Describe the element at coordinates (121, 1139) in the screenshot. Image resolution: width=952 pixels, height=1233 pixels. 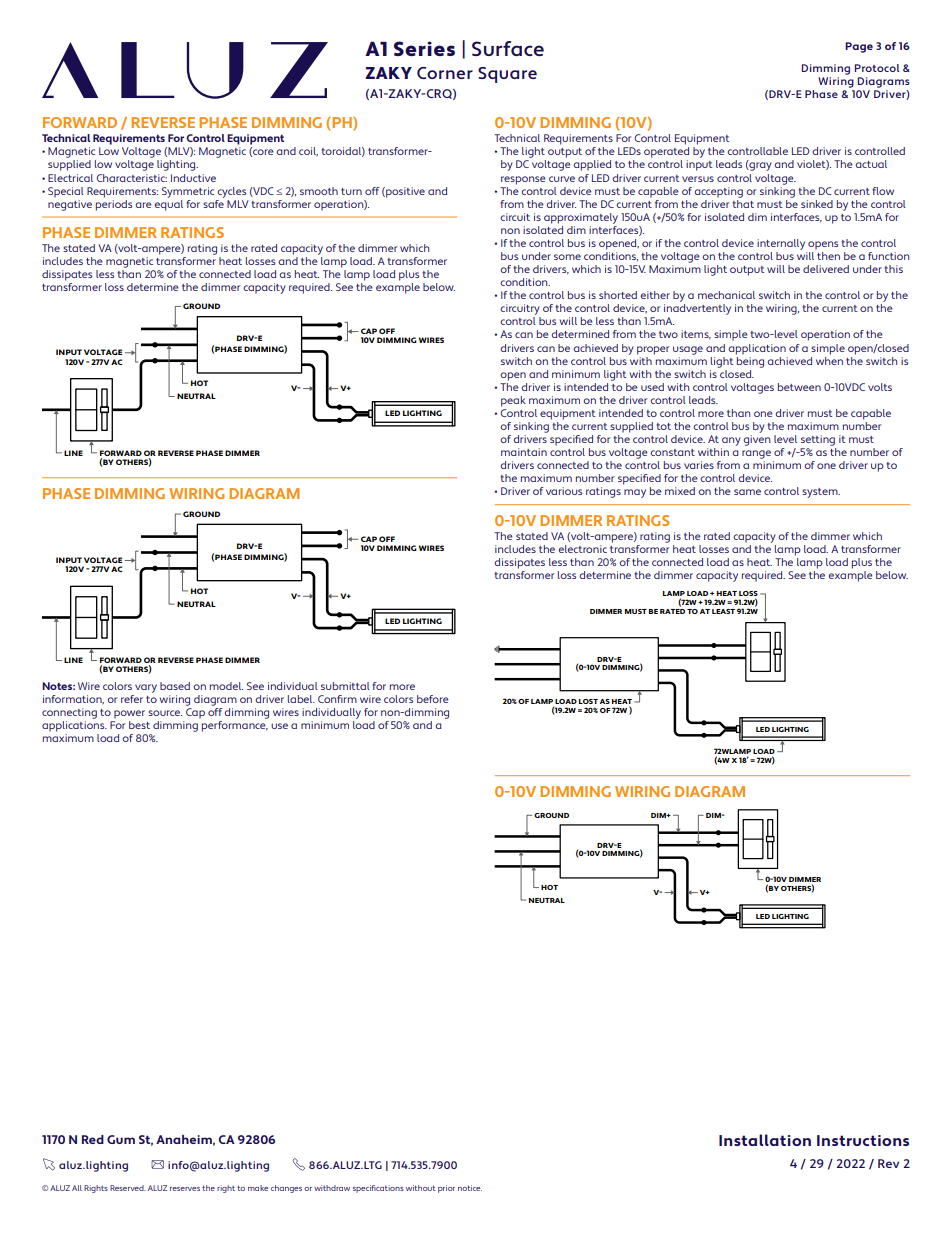
I see `Gum` at that location.
